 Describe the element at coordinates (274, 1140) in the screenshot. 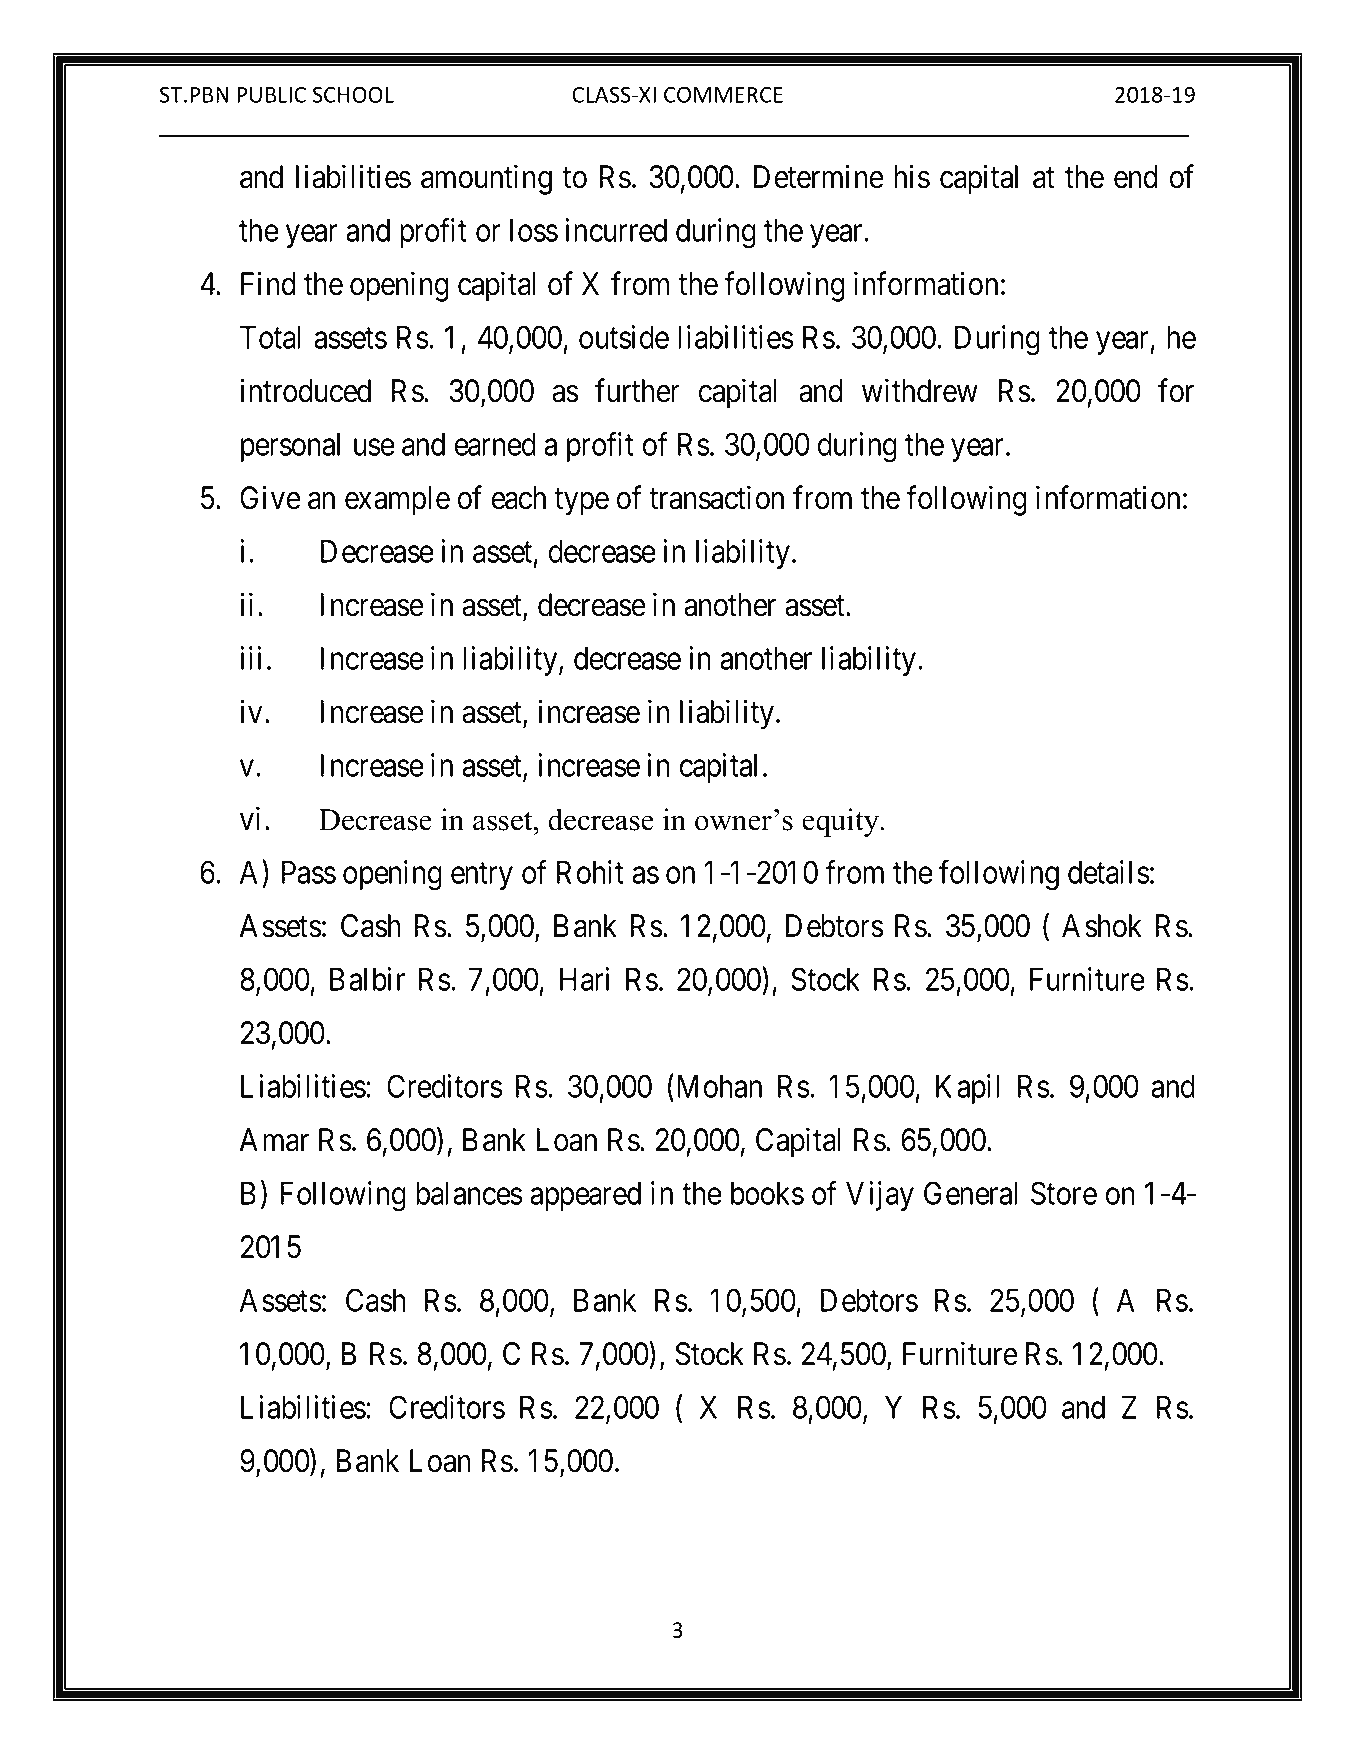

I see `Amar` at that location.
